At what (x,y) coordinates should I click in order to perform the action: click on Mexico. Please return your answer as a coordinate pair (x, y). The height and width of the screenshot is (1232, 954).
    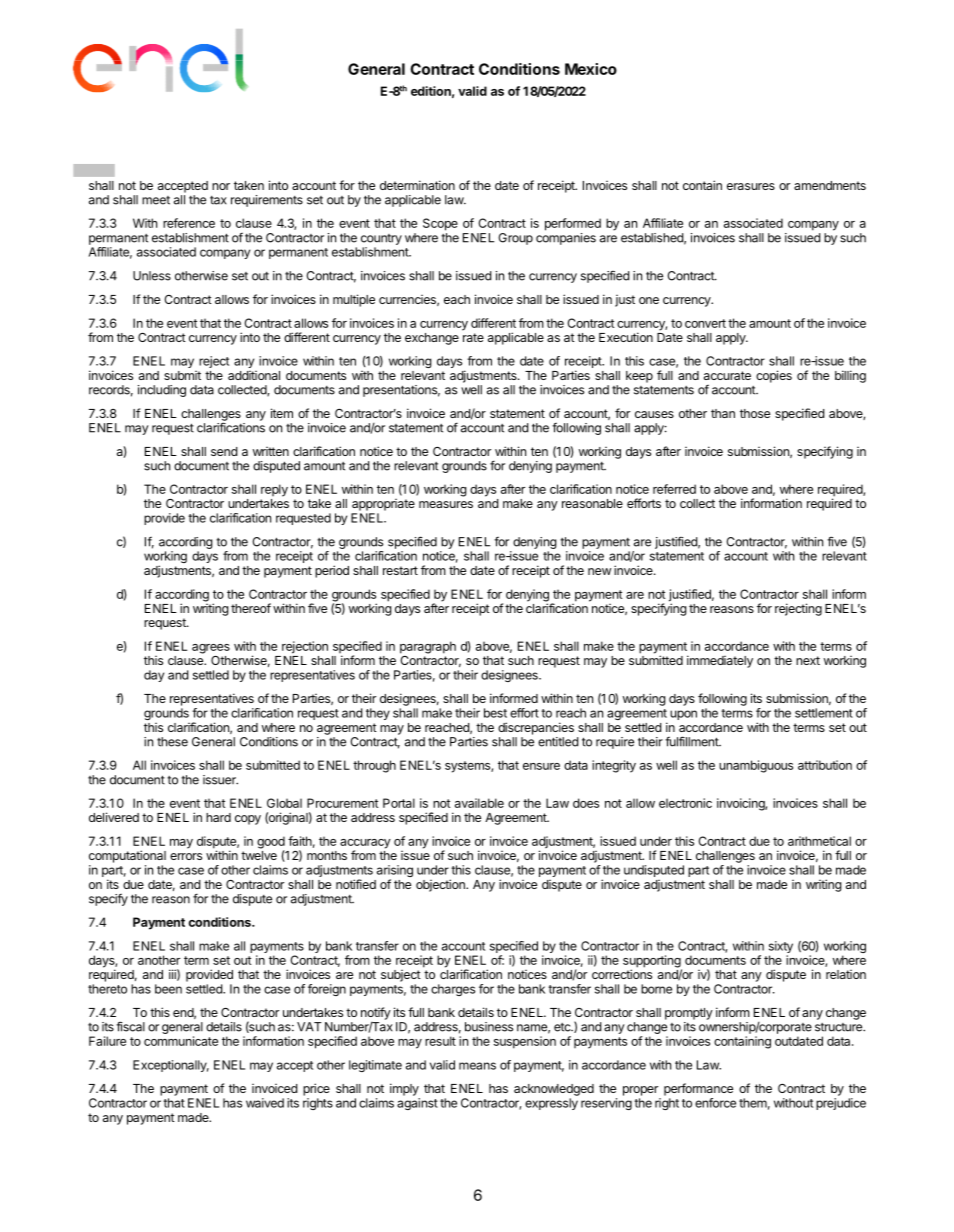
    Looking at the image, I should click on (591, 69).
